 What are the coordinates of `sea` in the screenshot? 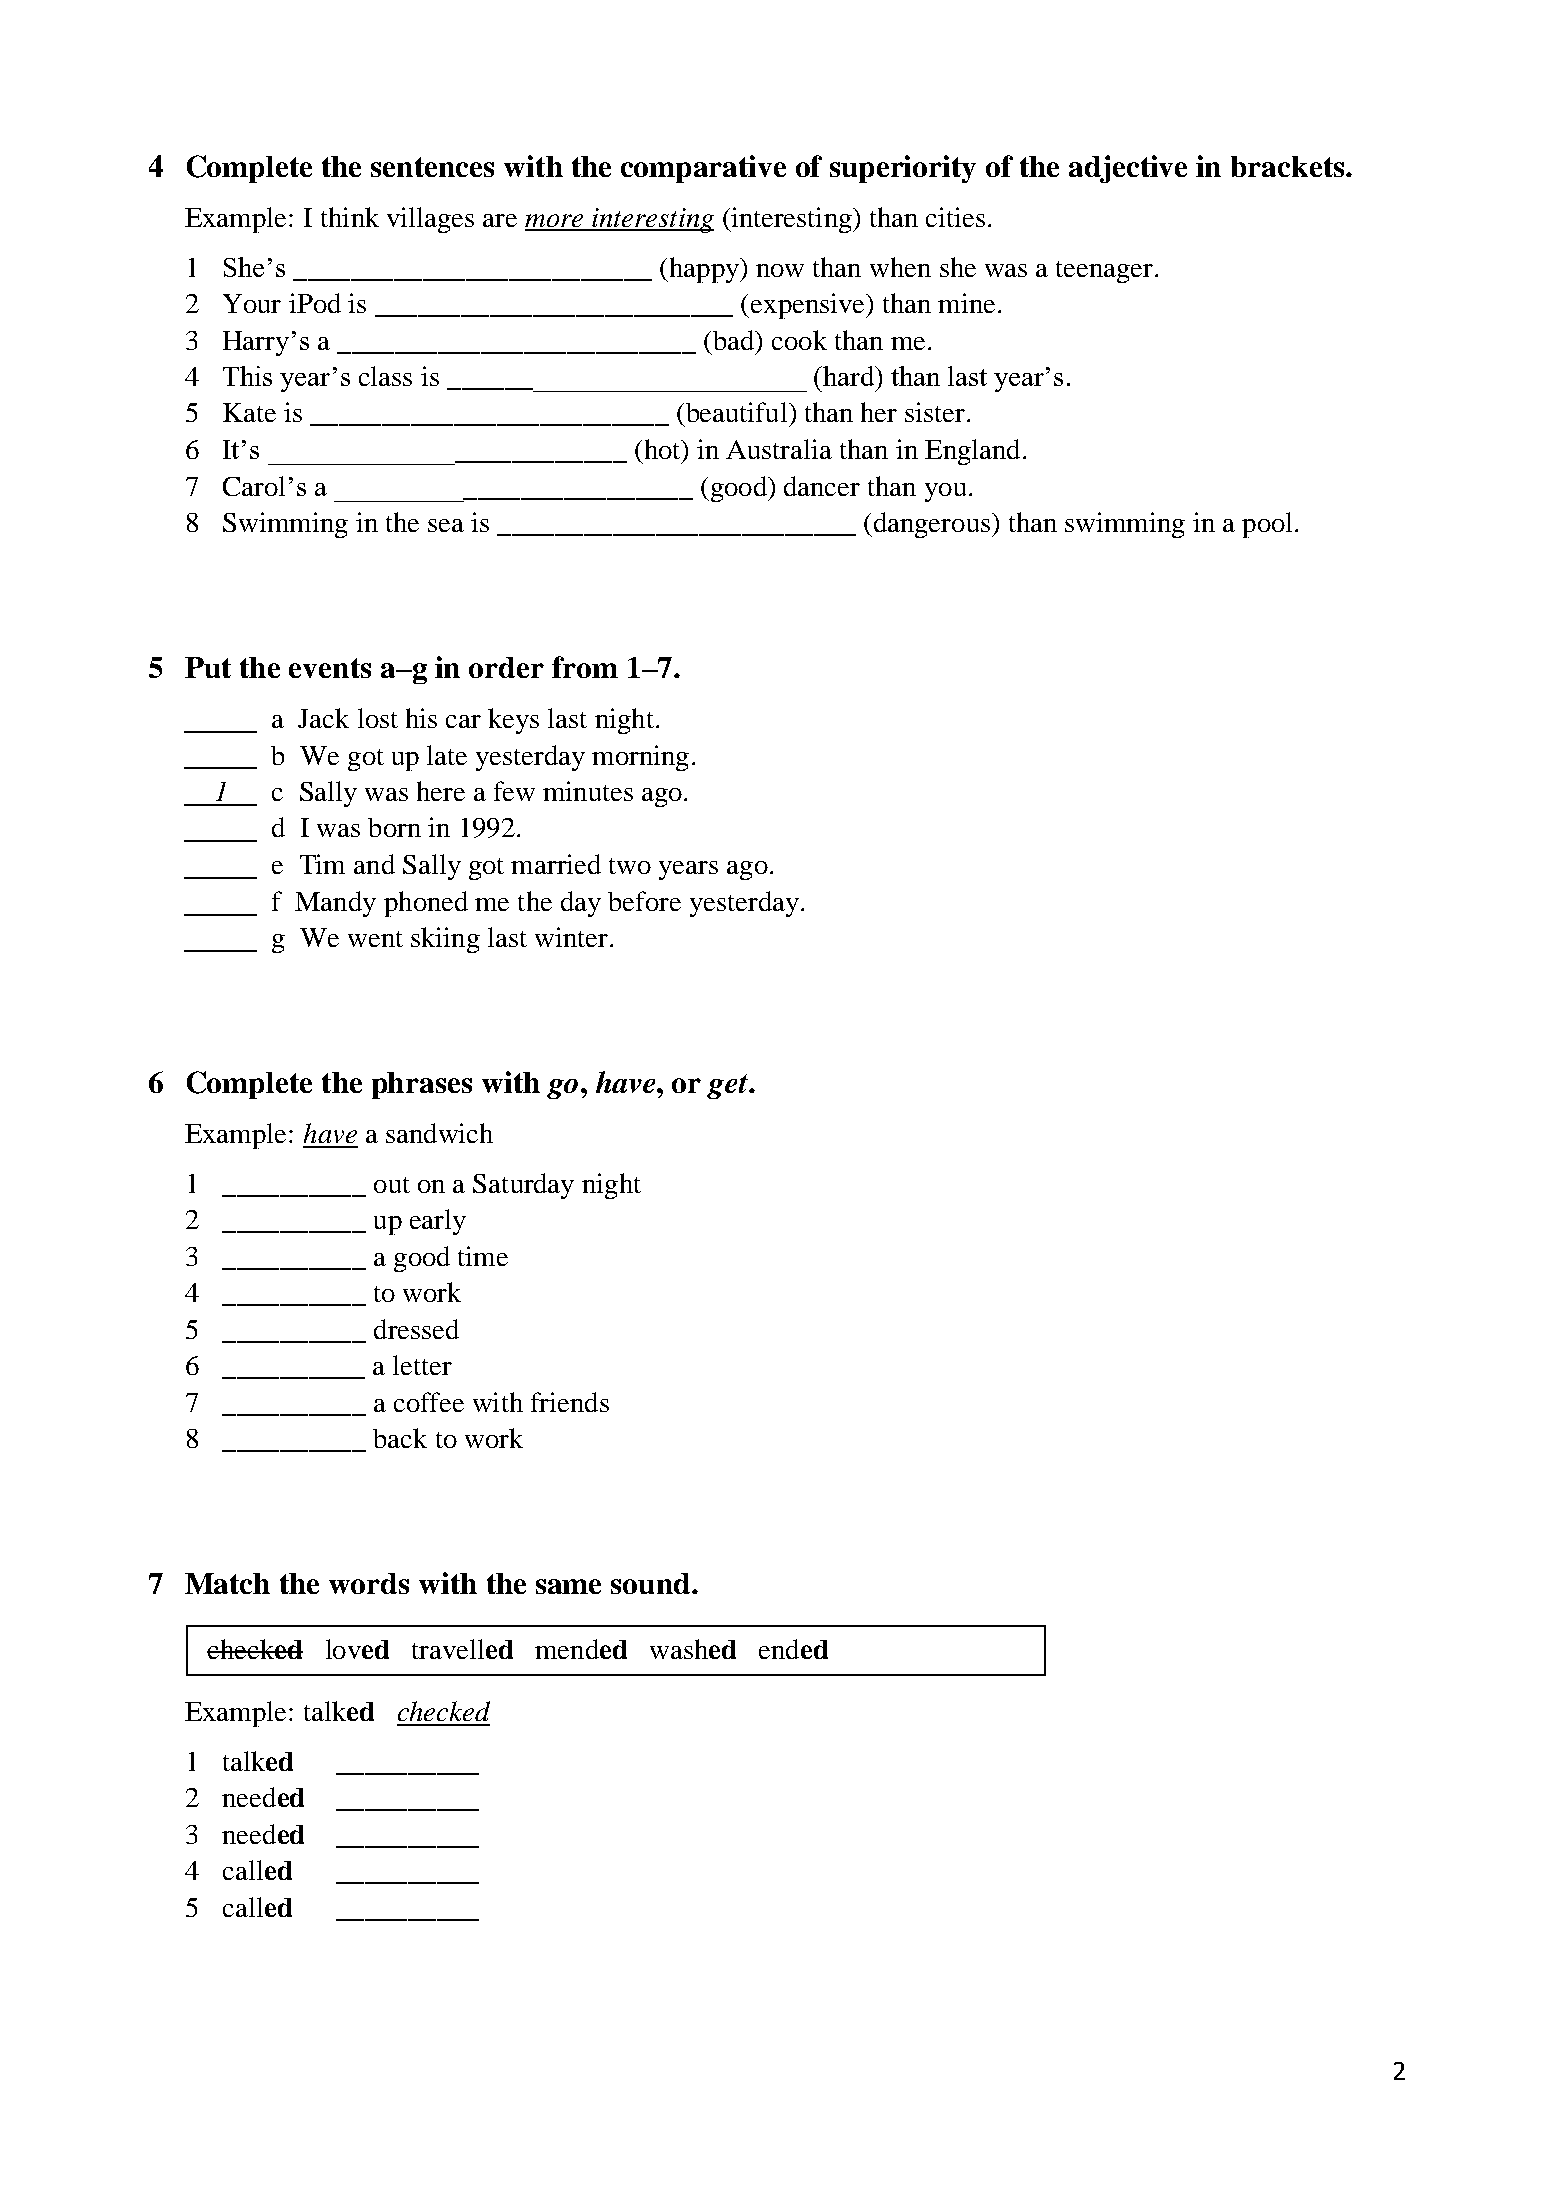 It's located at (446, 525).
